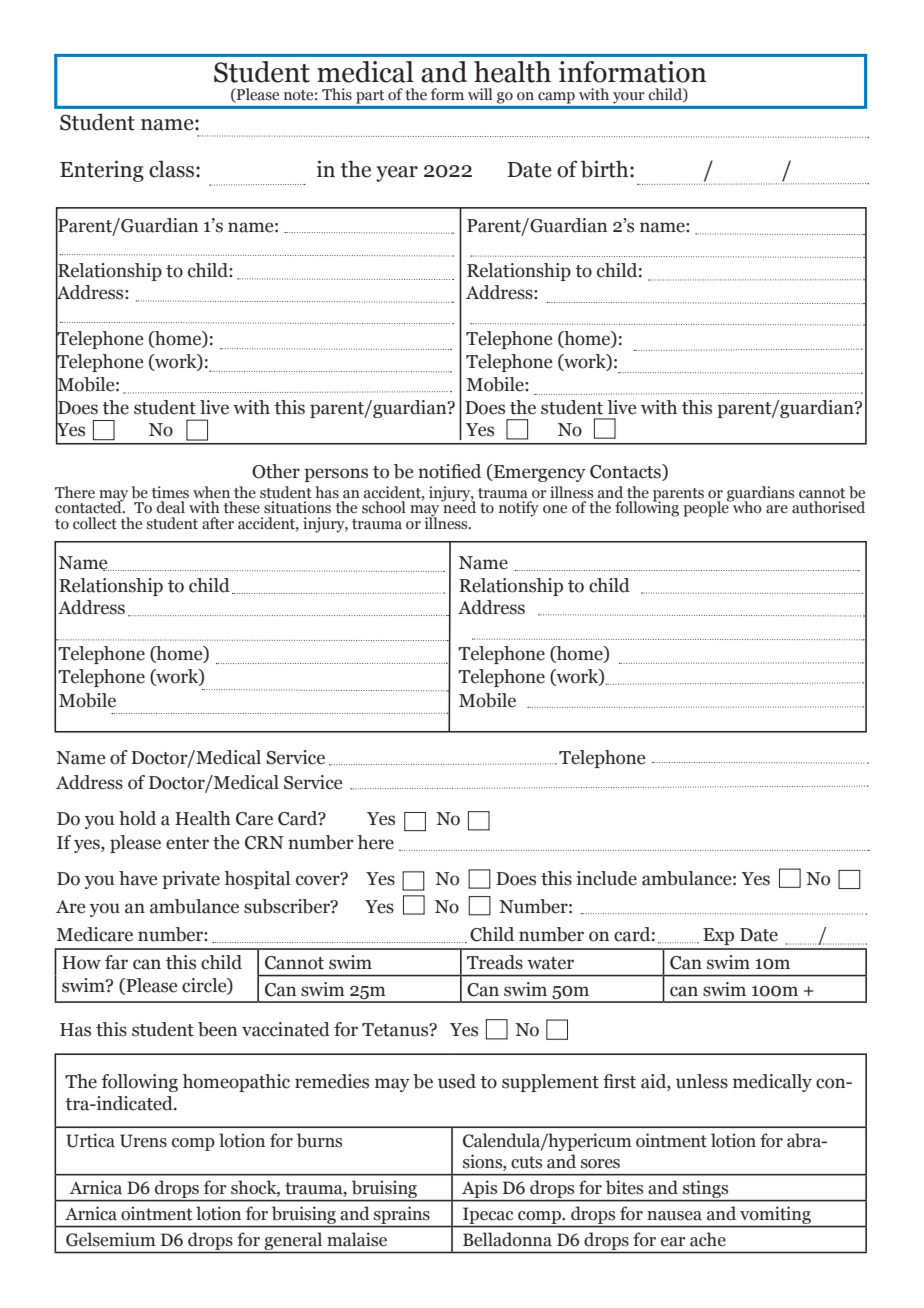 Image resolution: width=924 pixels, height=1308 pixels. I want to click on include, so click(607, 878).
